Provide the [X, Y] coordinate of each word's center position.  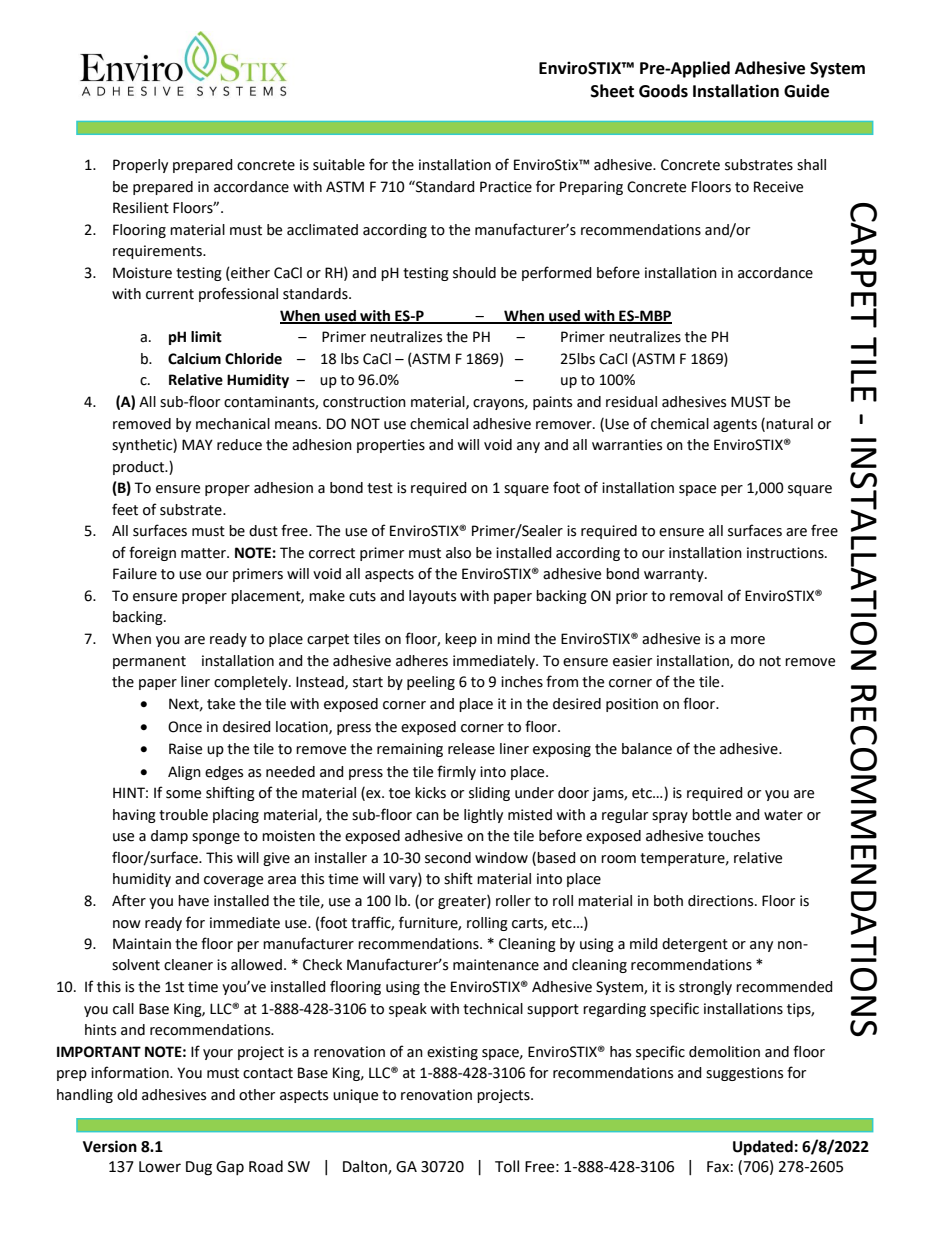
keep [461, 640]
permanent [149, 662]
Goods [663, 91]
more [748, 640]
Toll [507, 1166]
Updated [763, 1148]
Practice [506, 187]
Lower [160, 1167]
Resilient [141, 208]
